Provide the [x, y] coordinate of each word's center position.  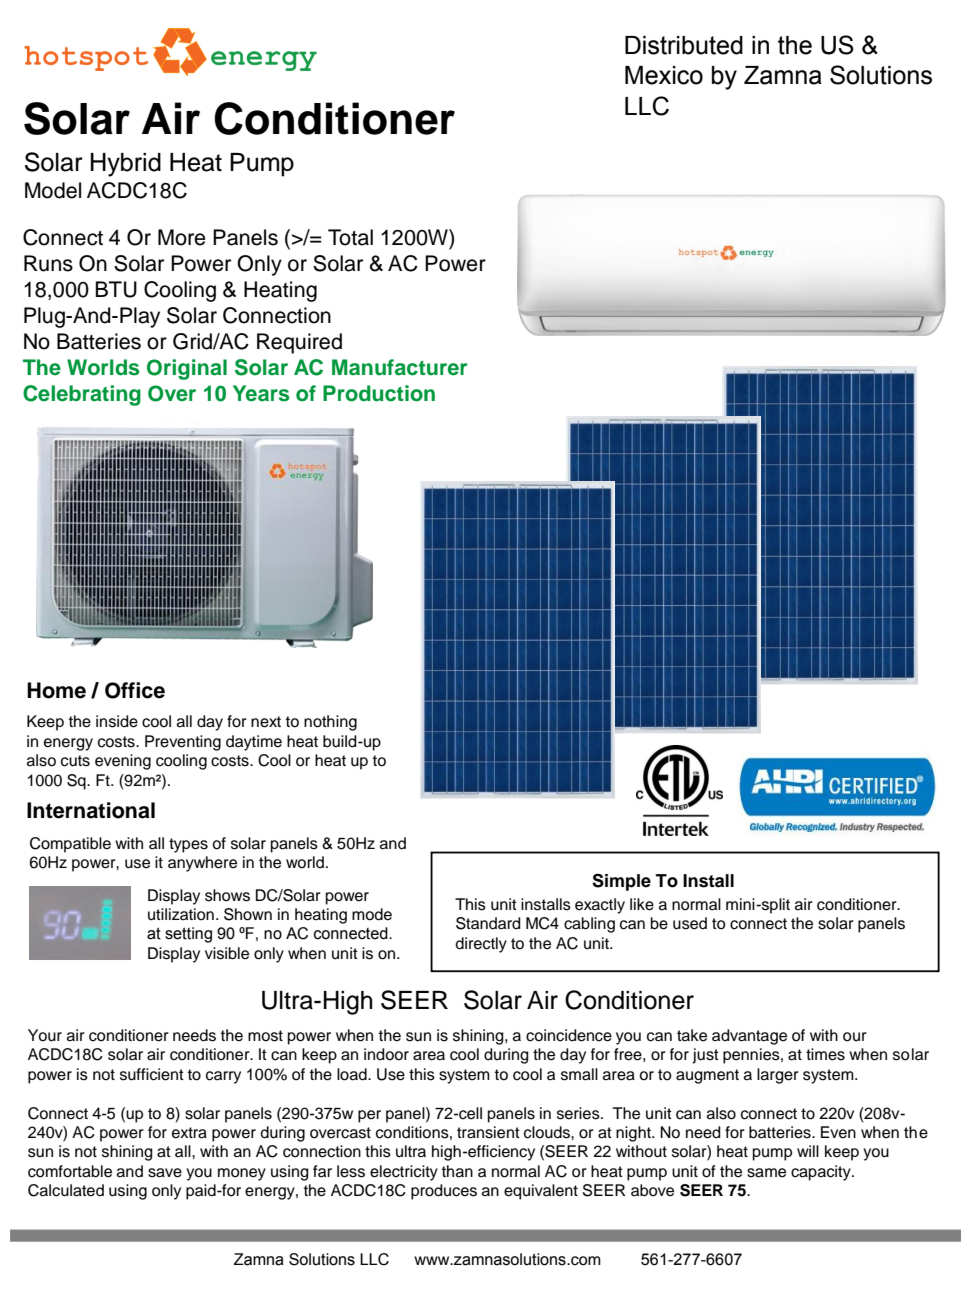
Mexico [664, 75]
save [165, 1173]
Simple [621, 882]
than [457, 1171]
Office [135, 690]
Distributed [684, 45]
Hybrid [126, 165]
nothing [330, 723]
